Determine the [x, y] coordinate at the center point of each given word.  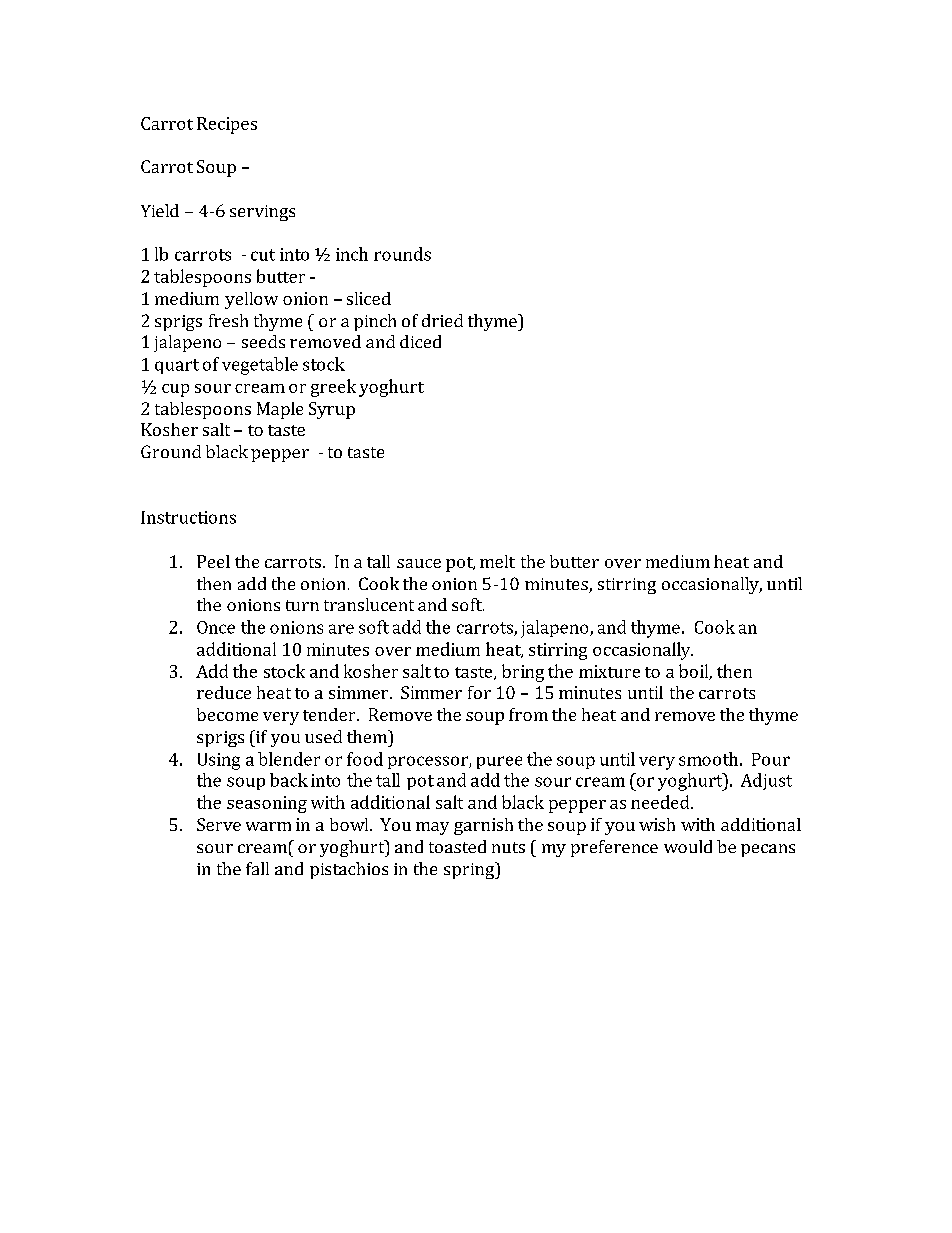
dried [442, 320]
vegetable [260, 366]
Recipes [227, 125]
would [688, 846]
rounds [402, 254]
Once [216, 627]
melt [497, 561]
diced [420, 341]
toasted [457, 846]
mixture [609, 671]
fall [257, 868]
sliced [369, 298]
